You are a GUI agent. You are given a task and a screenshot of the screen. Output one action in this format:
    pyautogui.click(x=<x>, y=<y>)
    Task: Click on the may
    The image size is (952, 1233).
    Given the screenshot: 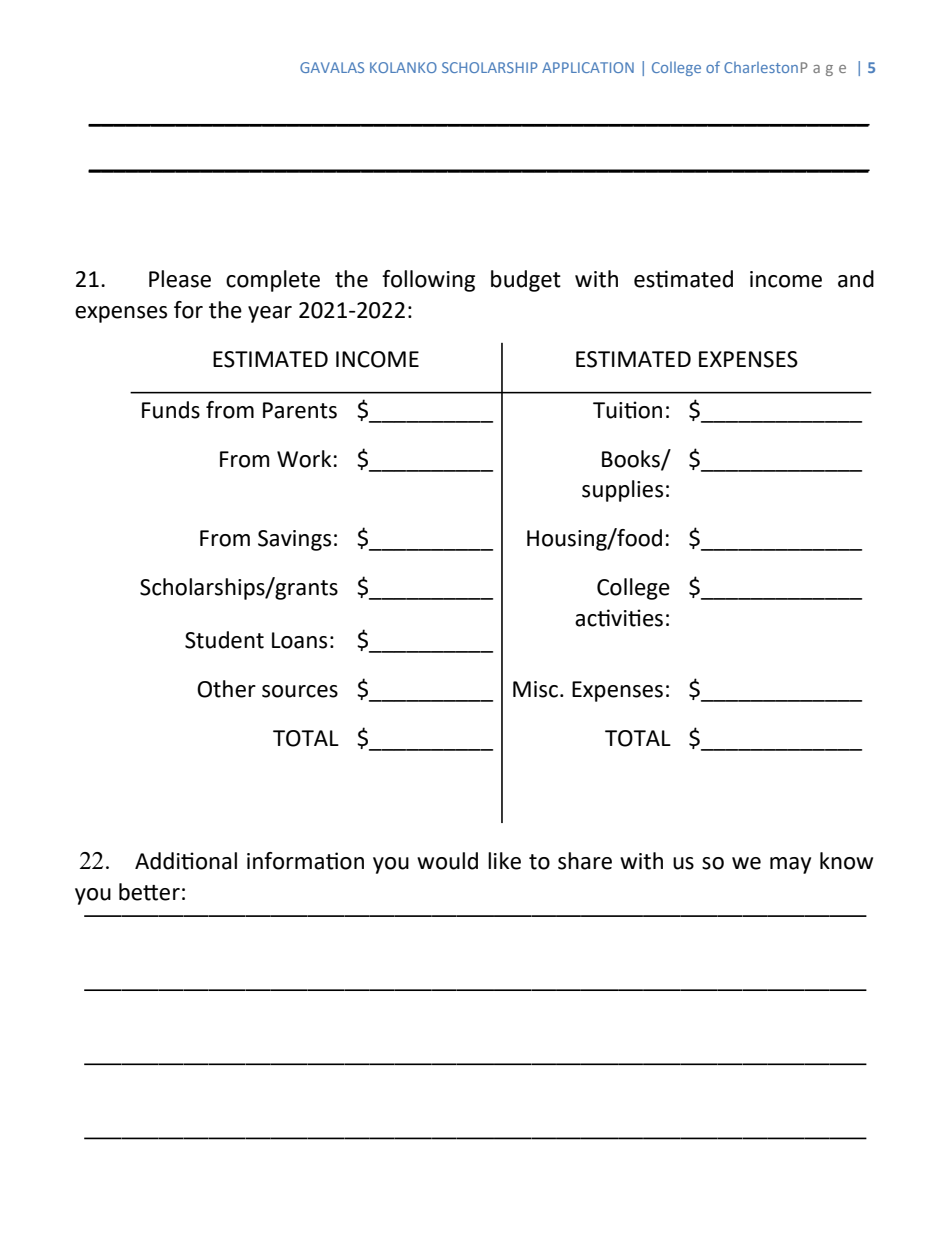 What is the action you would take?
    pyautogui.click(x=790, y=865)
